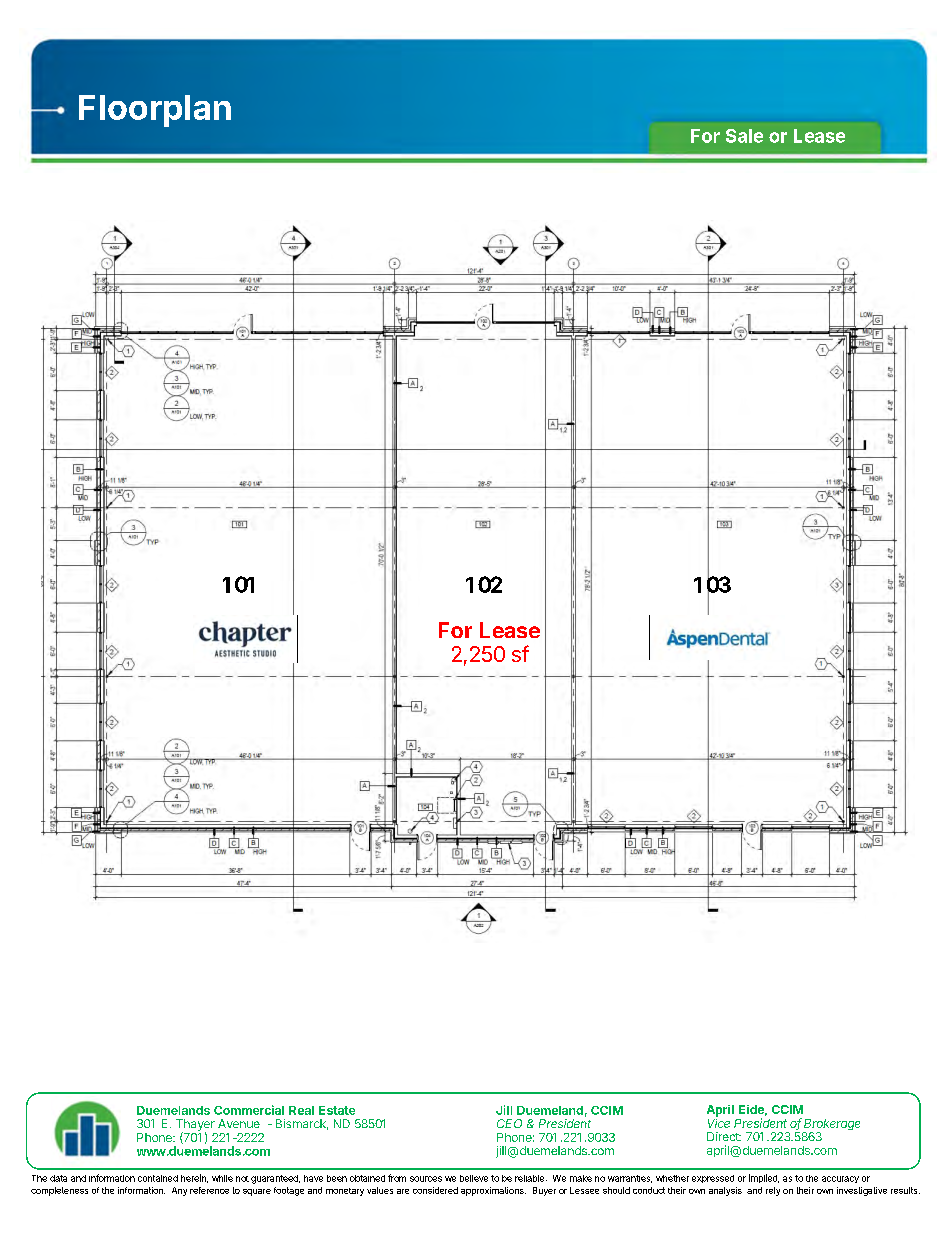 The image size is (952, 1233). Describe the element at coordinates (831, 1126) in the document. I see `Brokerage` at that location.
